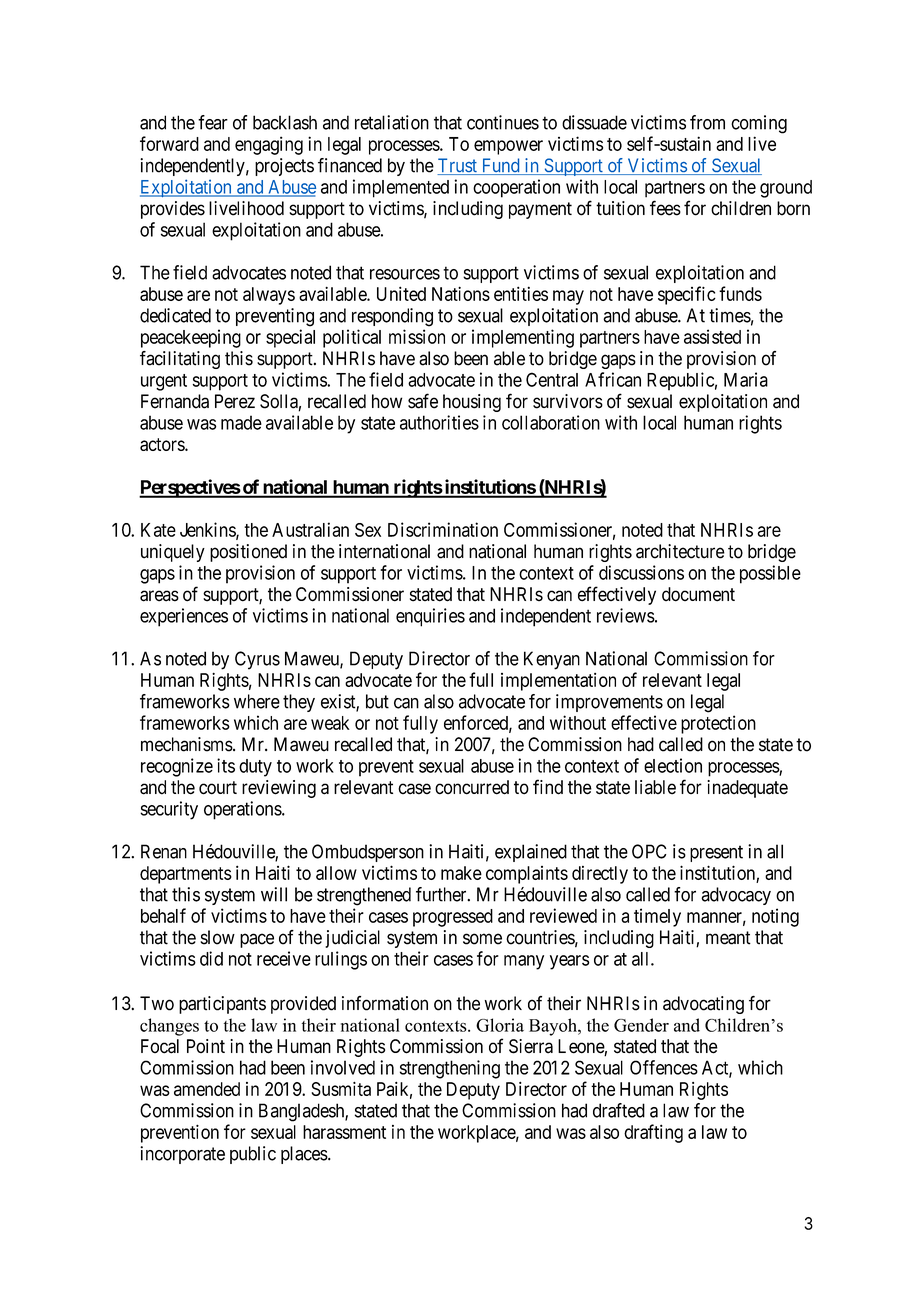 This screenshot has width=924, height=1308. Describe the element at coordinates (653, 1133) in the screenshot. I see `drafting` at that location.
